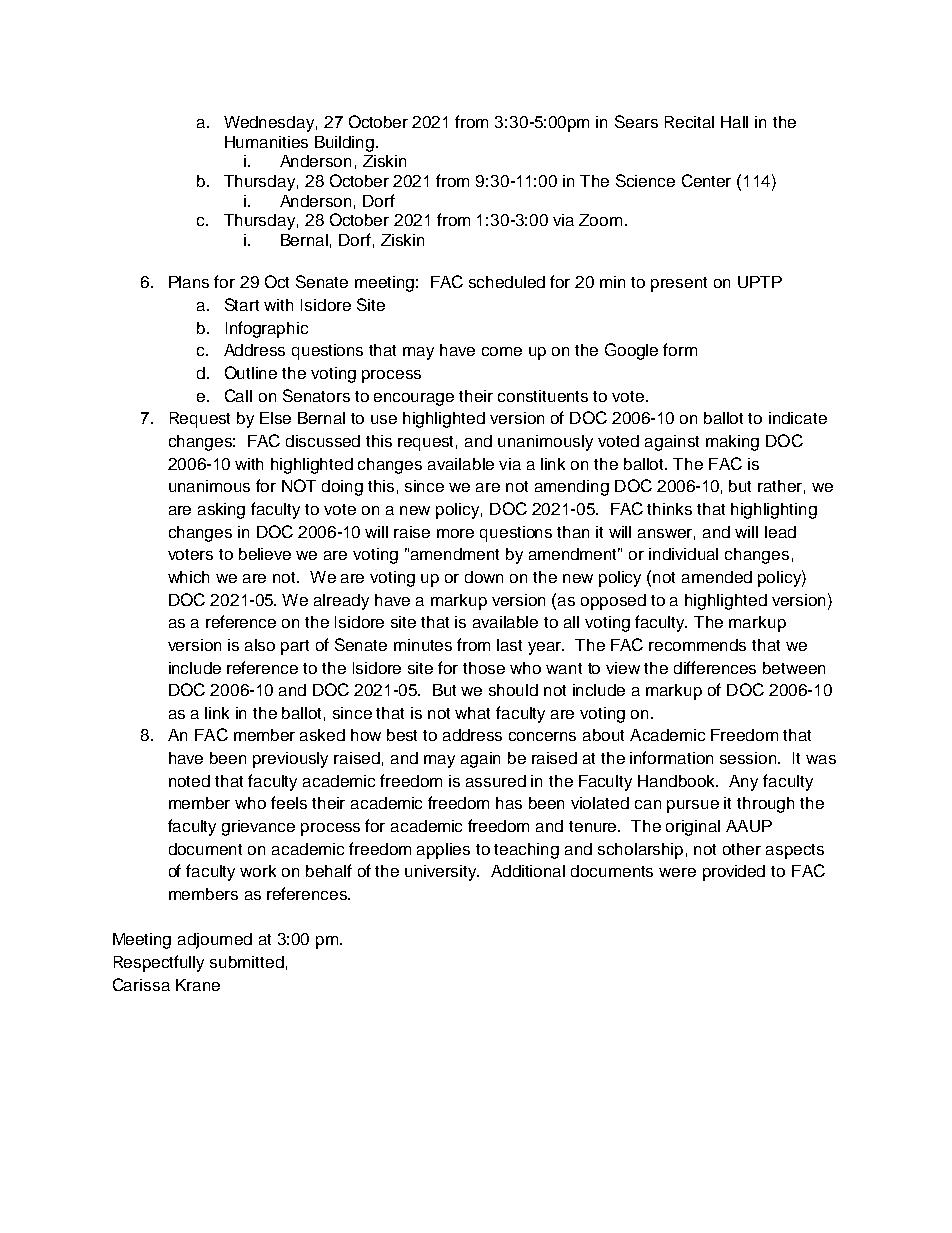 The width and height of the screenshot is (952, 1233). What do you see at coordinates (266, 142) in the screenshot?
I see `Humanities` at bounding box center [266, 142].
